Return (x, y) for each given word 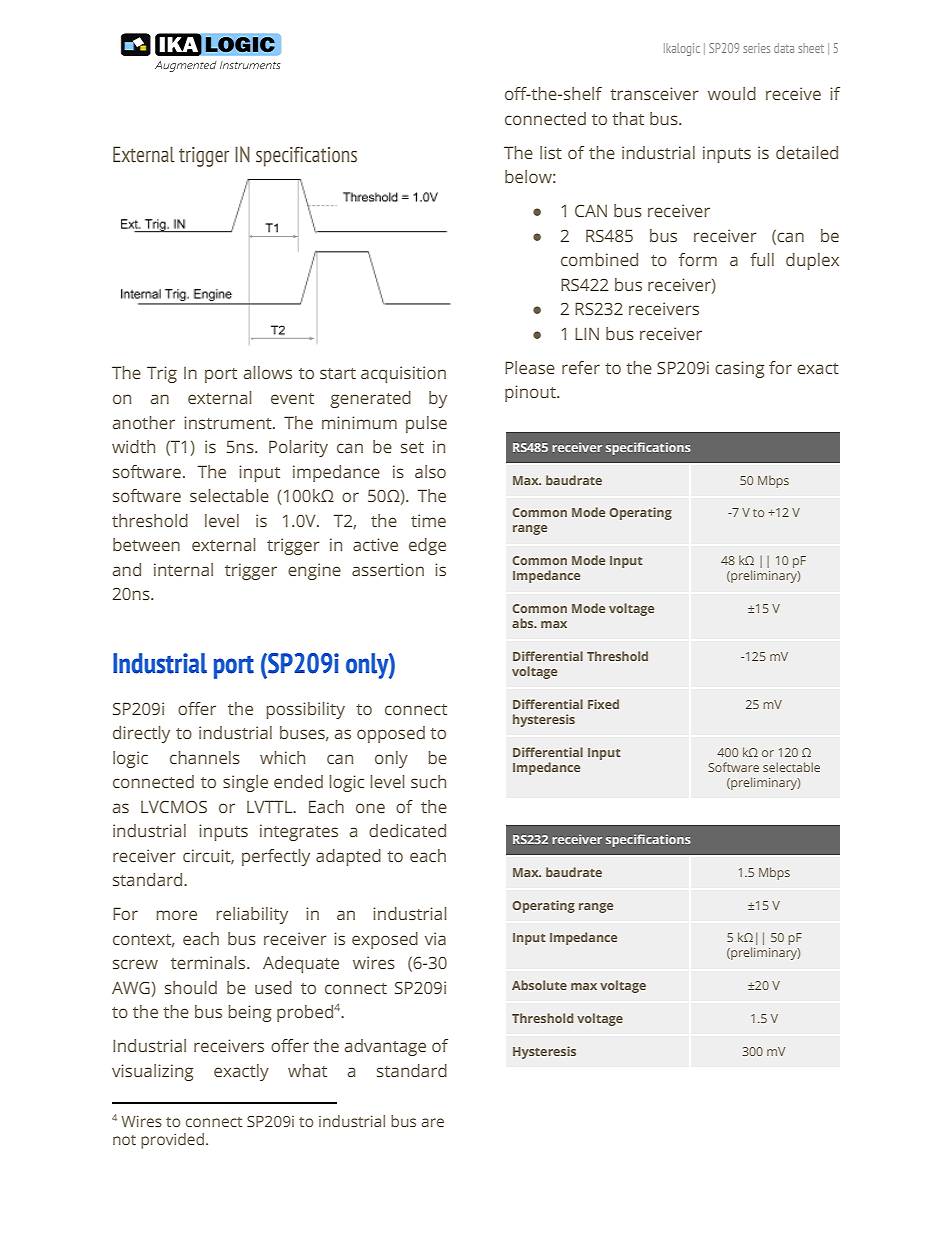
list (551, 152)
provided (172, 1141)
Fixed (603, 704)
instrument (229, 422)
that (628, 118)
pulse (426, 424)
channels (205, 757)
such (428, 781)
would (732, 93)
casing (739, 369)
